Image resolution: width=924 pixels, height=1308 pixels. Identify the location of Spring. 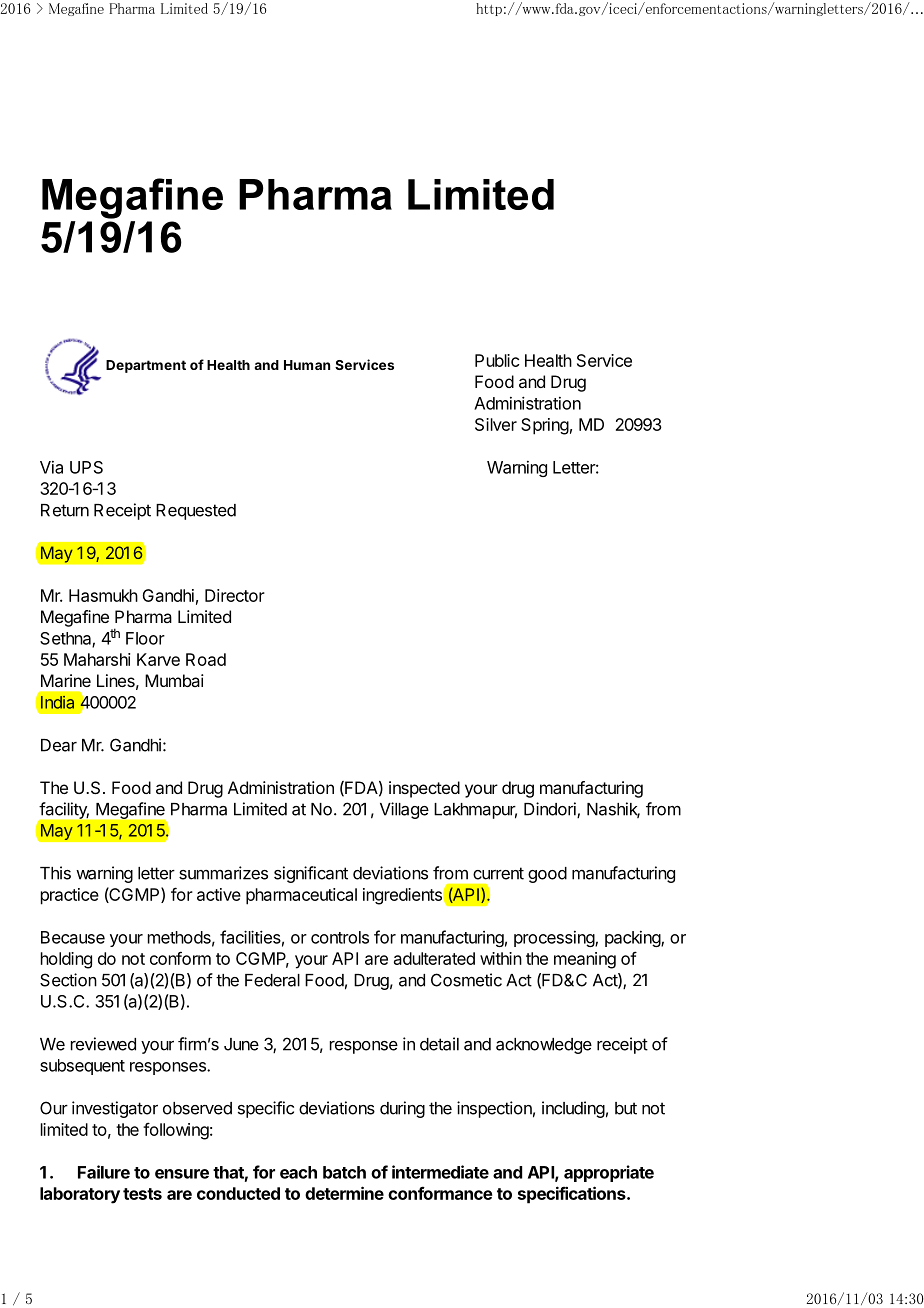
(545, 426).
